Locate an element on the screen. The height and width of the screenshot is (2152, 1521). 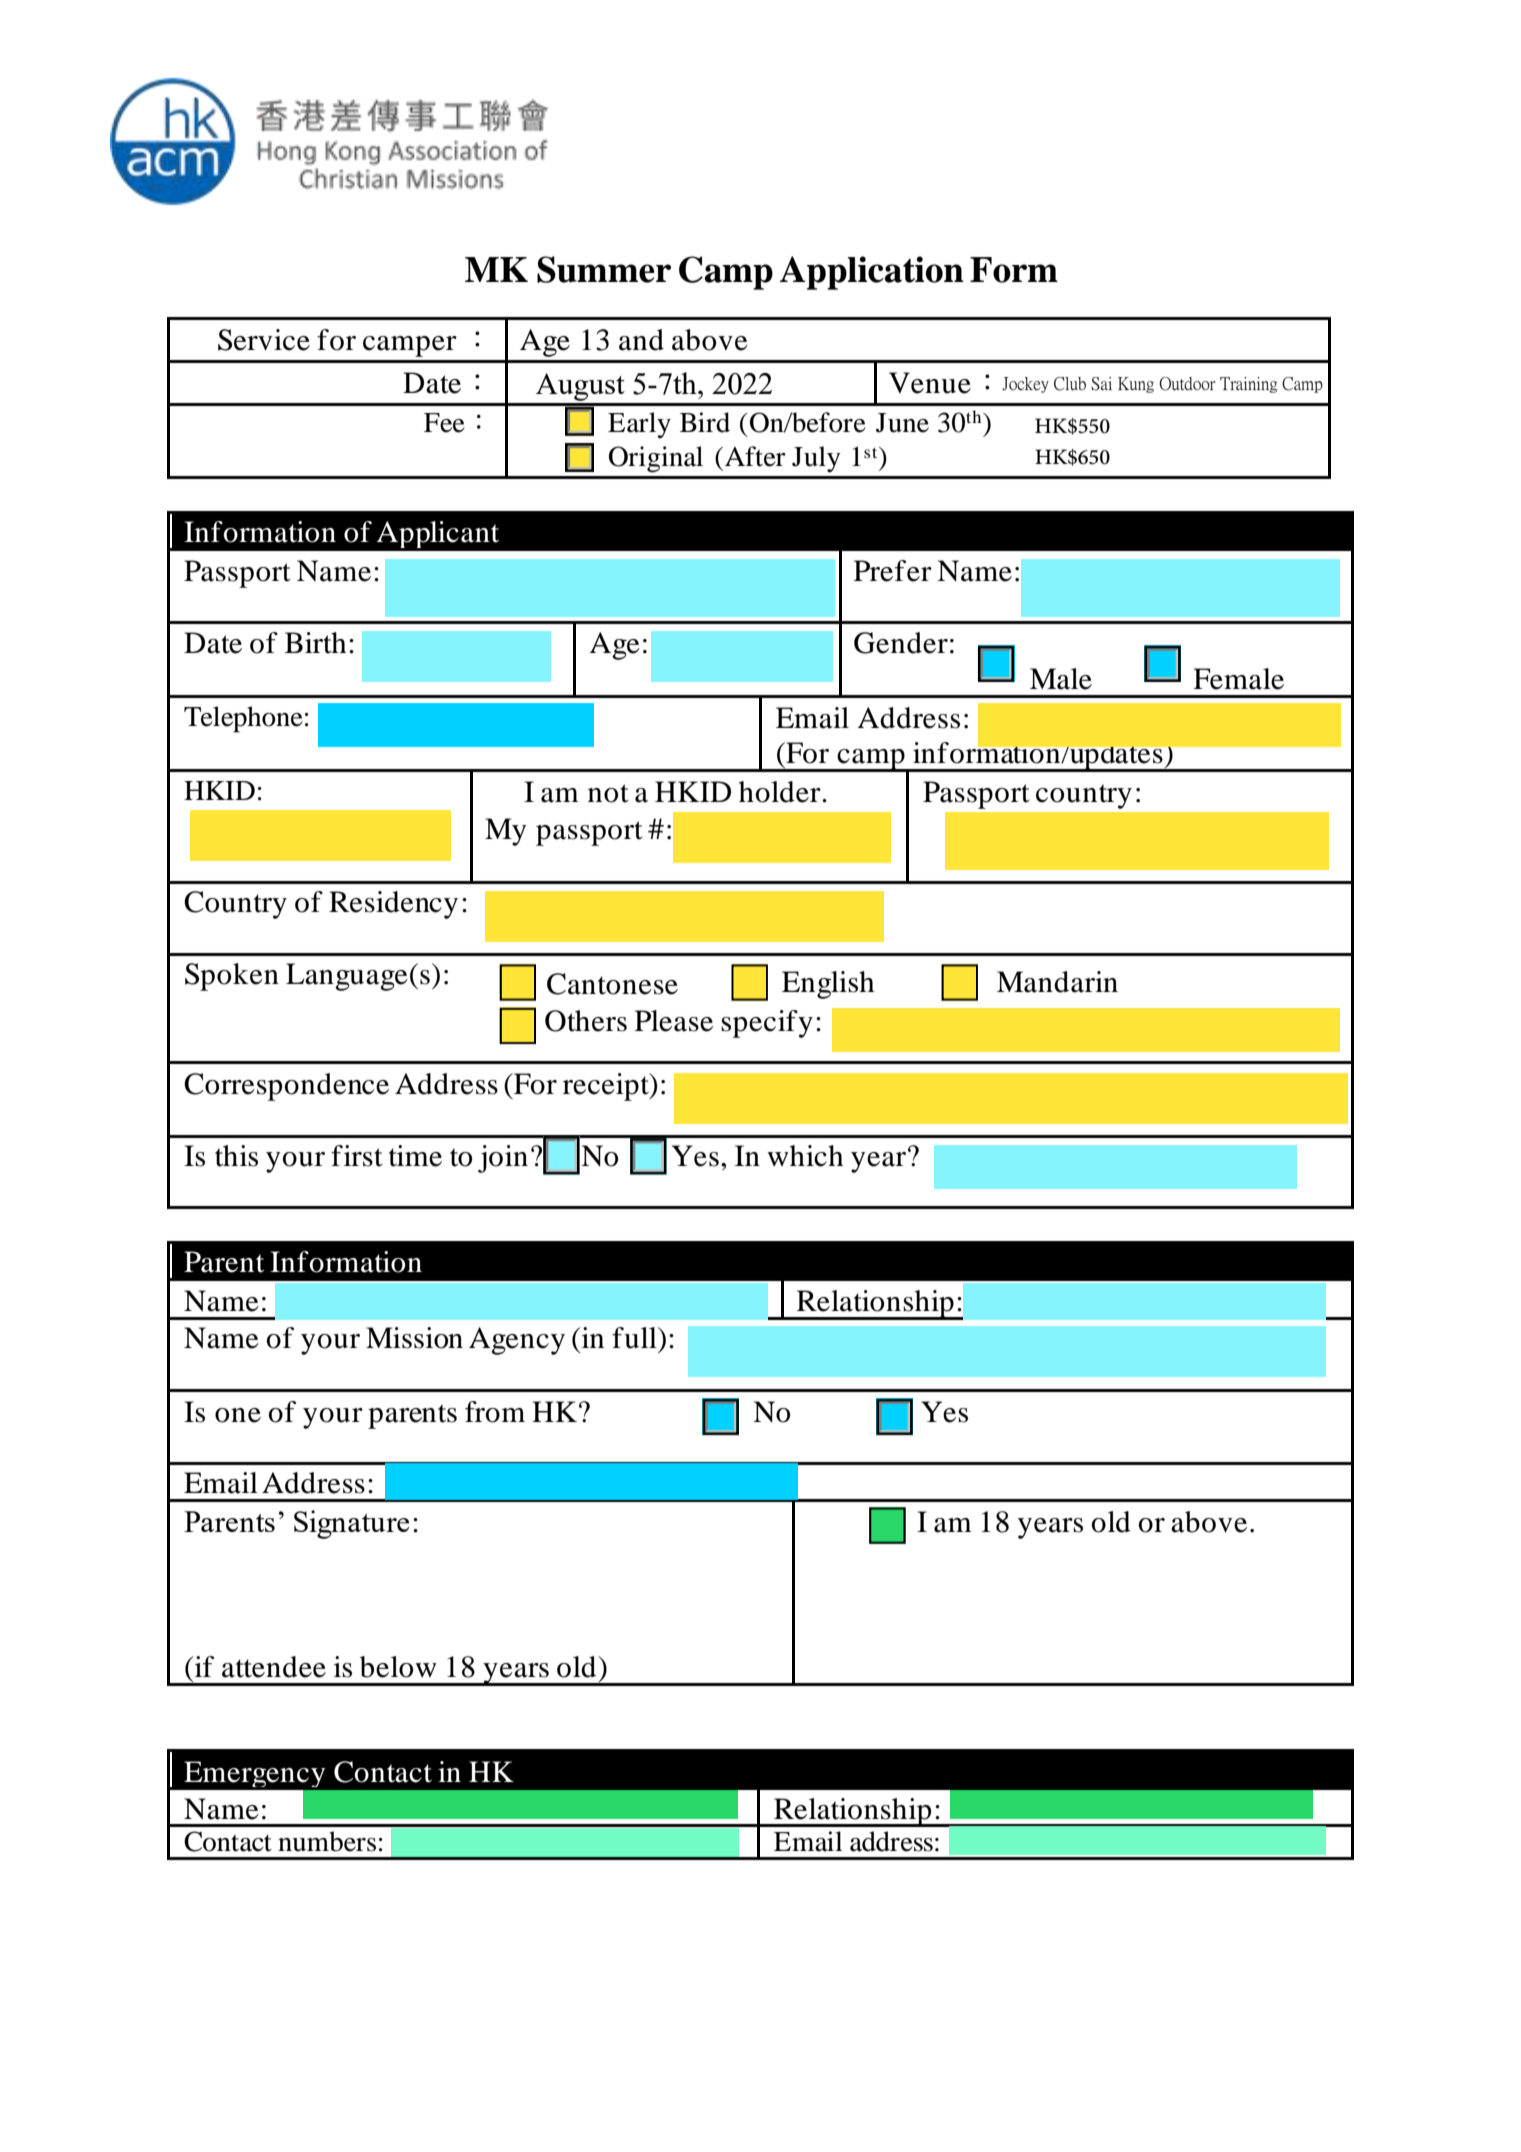
Kung is located at coordinates (1136, 385).
